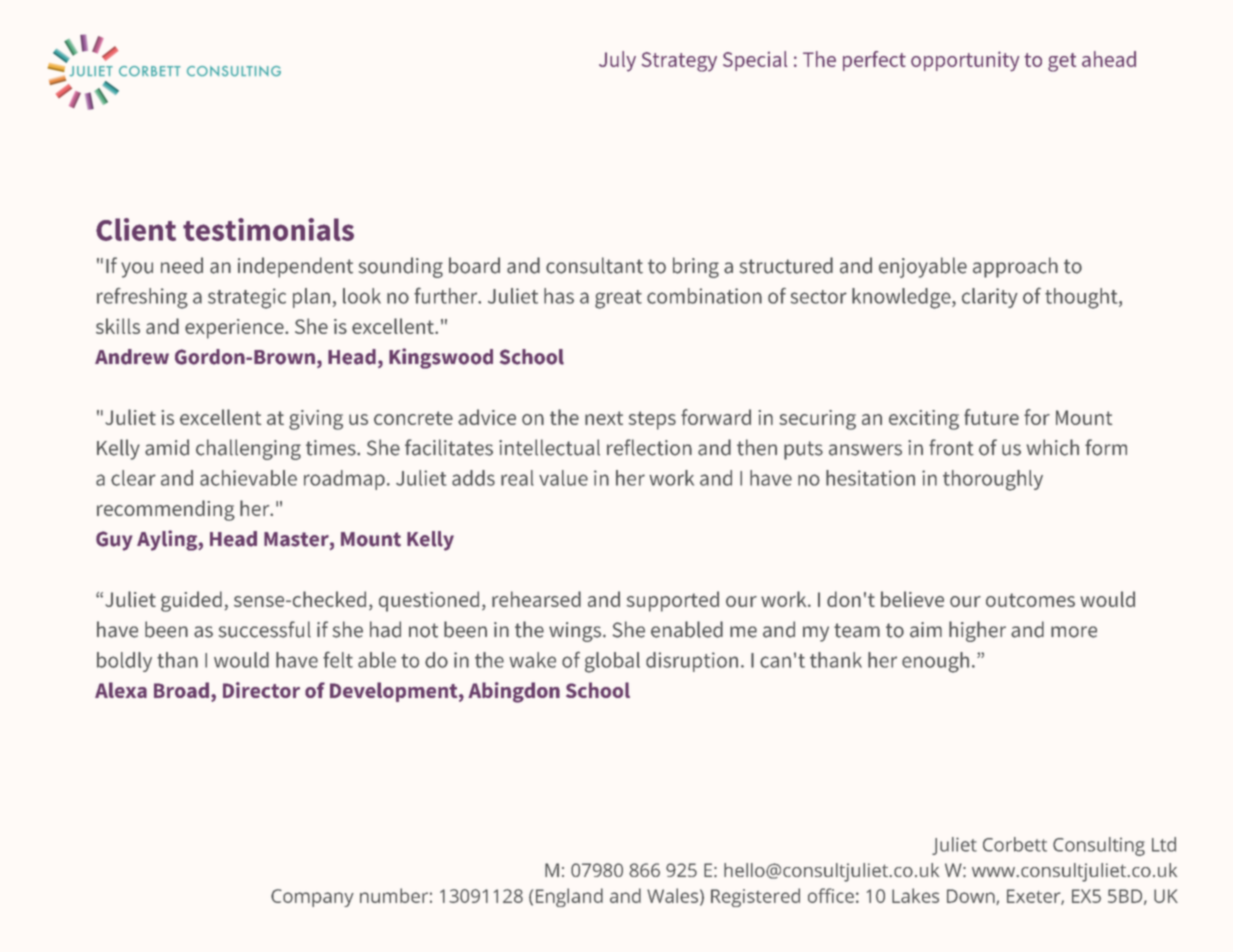 The image size is (1233, 952). I want to click on clarity, so click(990, 298).
